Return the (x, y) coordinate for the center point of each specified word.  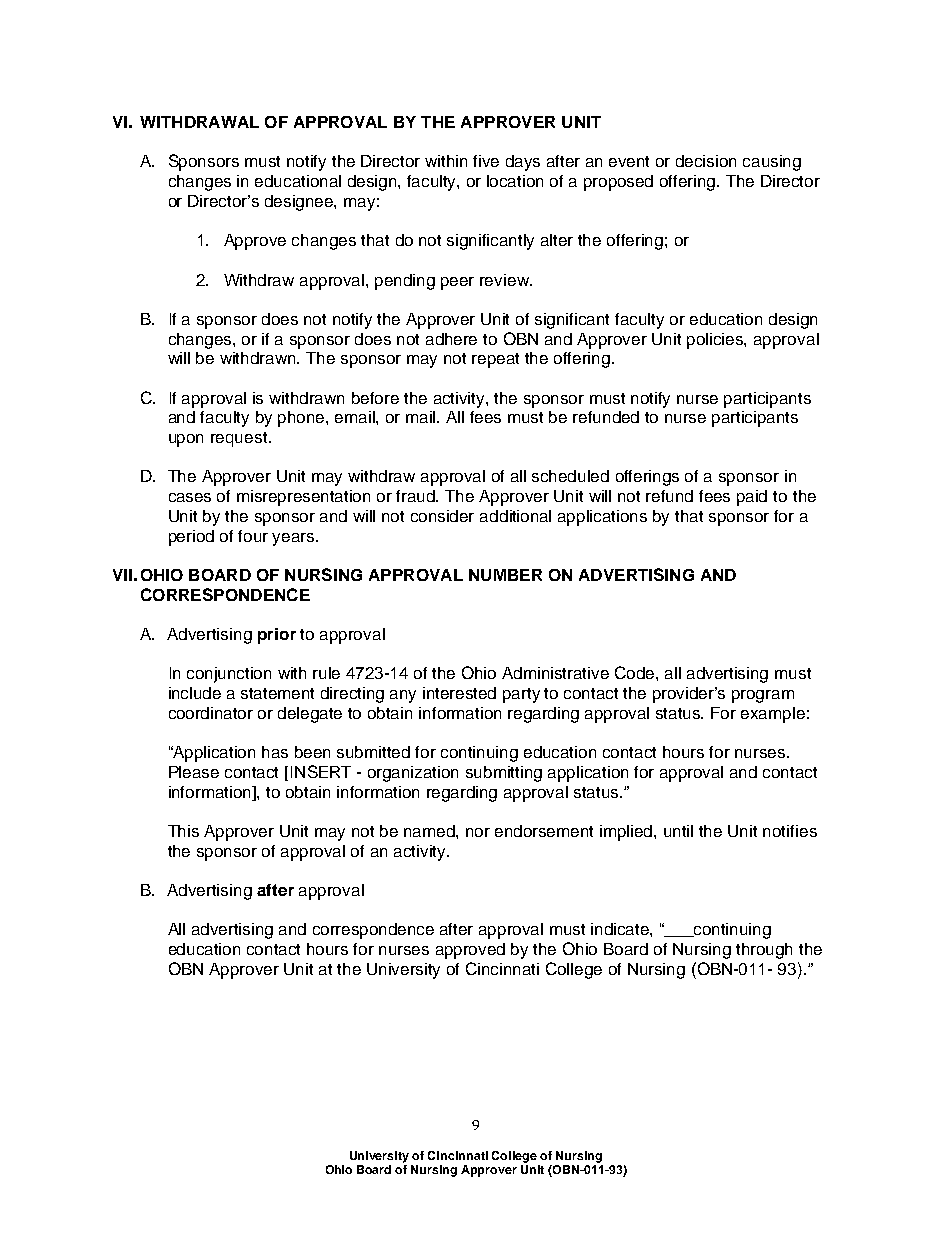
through (764, 951)
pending (405, 282)
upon (186, 440)
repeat (495, 360)
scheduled (570, 476)
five (486, 161)
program (763, 696)
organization (413, 774)
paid (752, 498)
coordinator (211, 713)
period (191, 538)
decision (706, 161)
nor (478, 832)
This (183, 831)
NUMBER (505, 575)
